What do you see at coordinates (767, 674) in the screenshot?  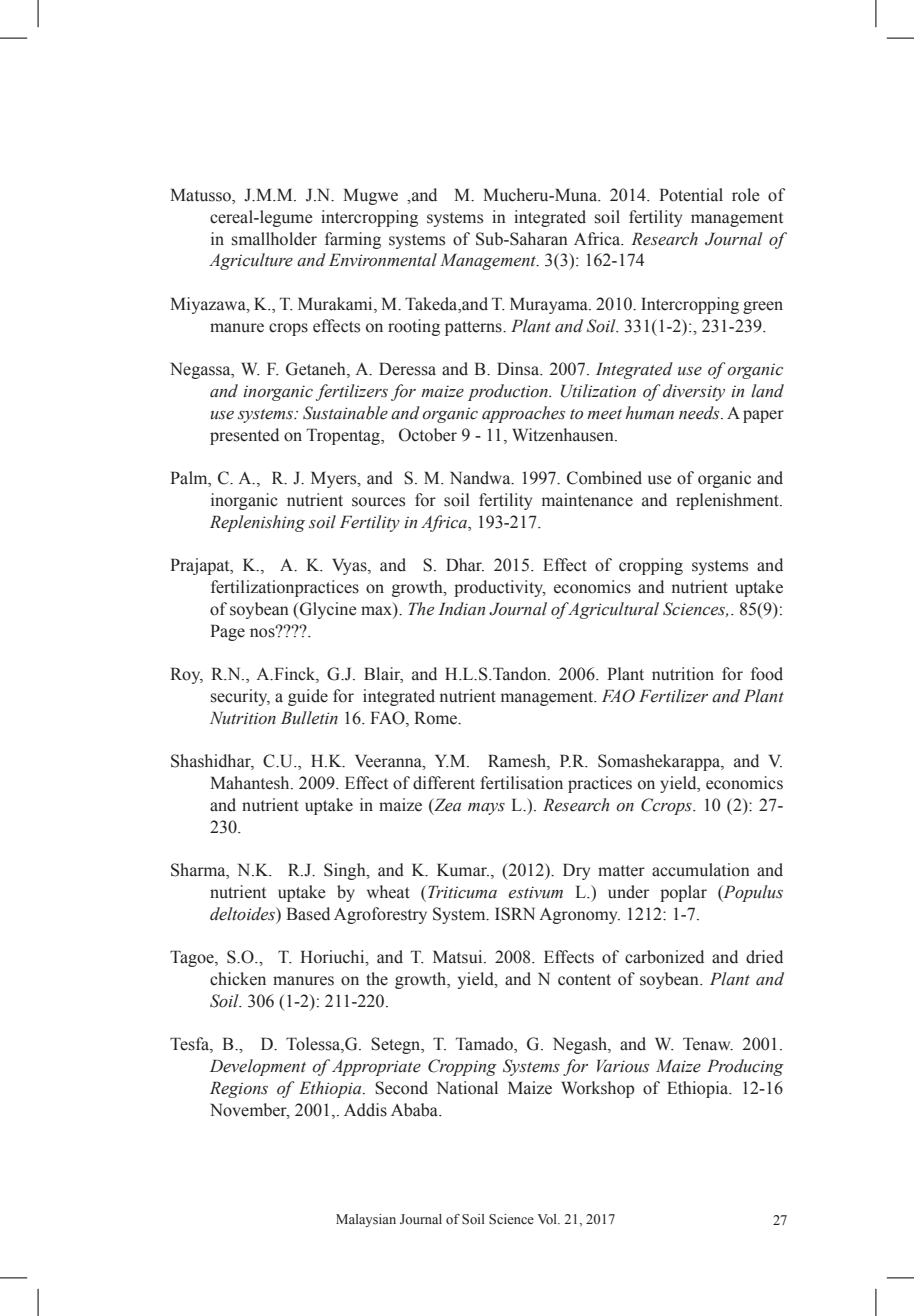 I see `food` at bounding box center [767, 674].
